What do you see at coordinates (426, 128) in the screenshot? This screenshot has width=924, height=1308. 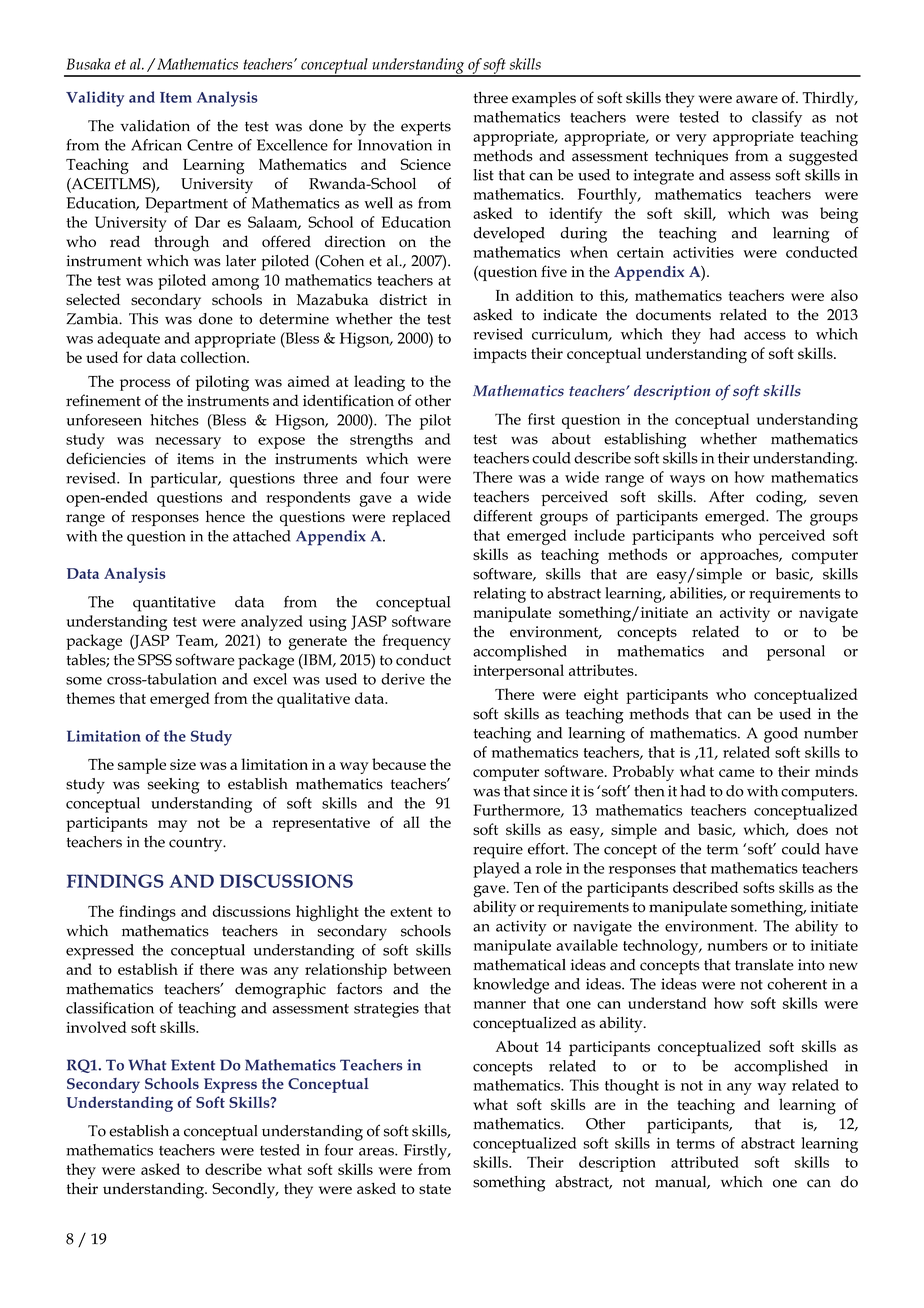 I see `experts` at bounding box center [426, 128].
